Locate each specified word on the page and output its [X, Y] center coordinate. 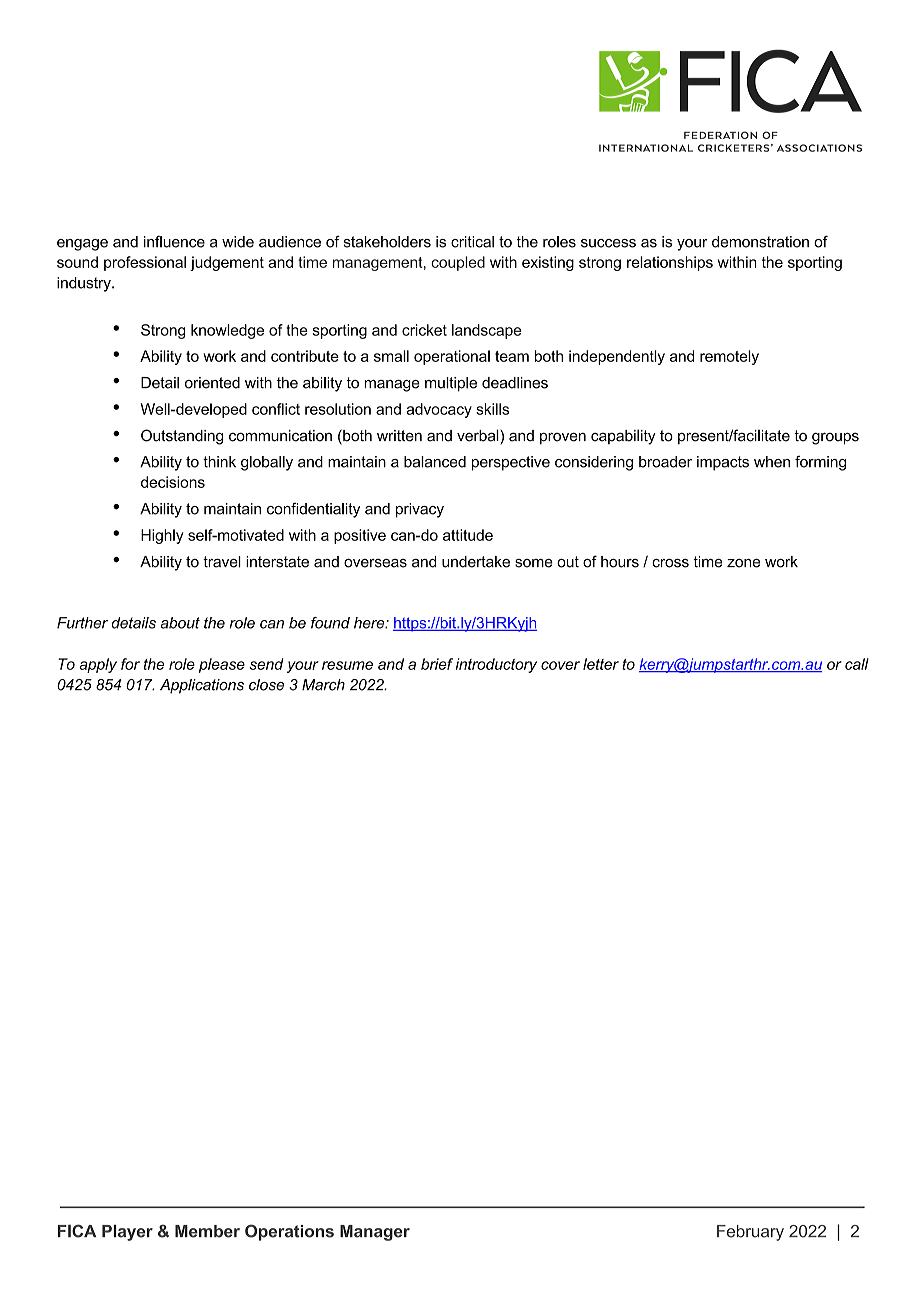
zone [743, 563]
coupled [458, 263]
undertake [476, 562]
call [857, 664]
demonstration [760, 242]
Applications [202, 686]
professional [145, 263]
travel [222, 562]
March [323, 685]
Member [207, 1231]
